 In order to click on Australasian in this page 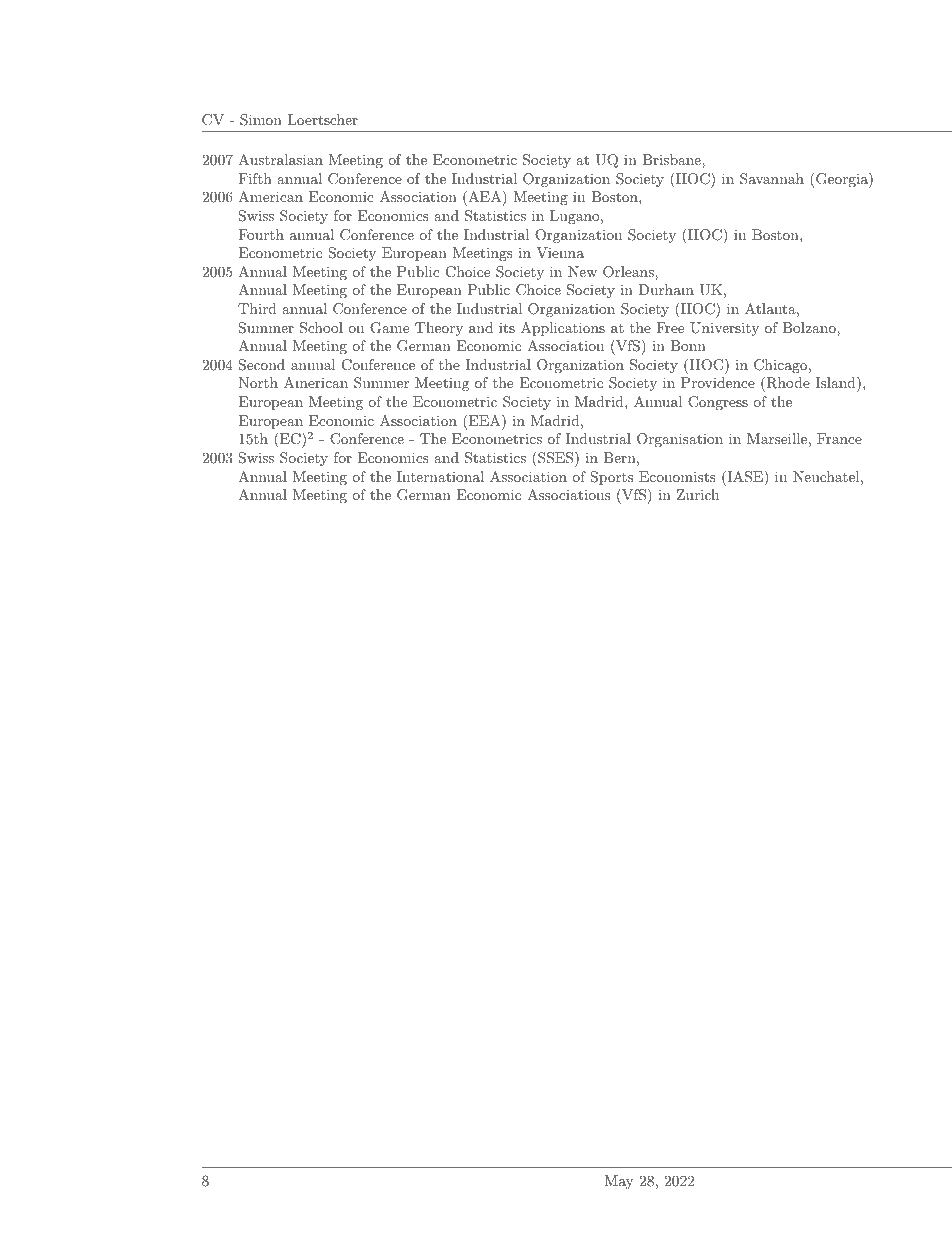, I will do `click(280, 159)`.
